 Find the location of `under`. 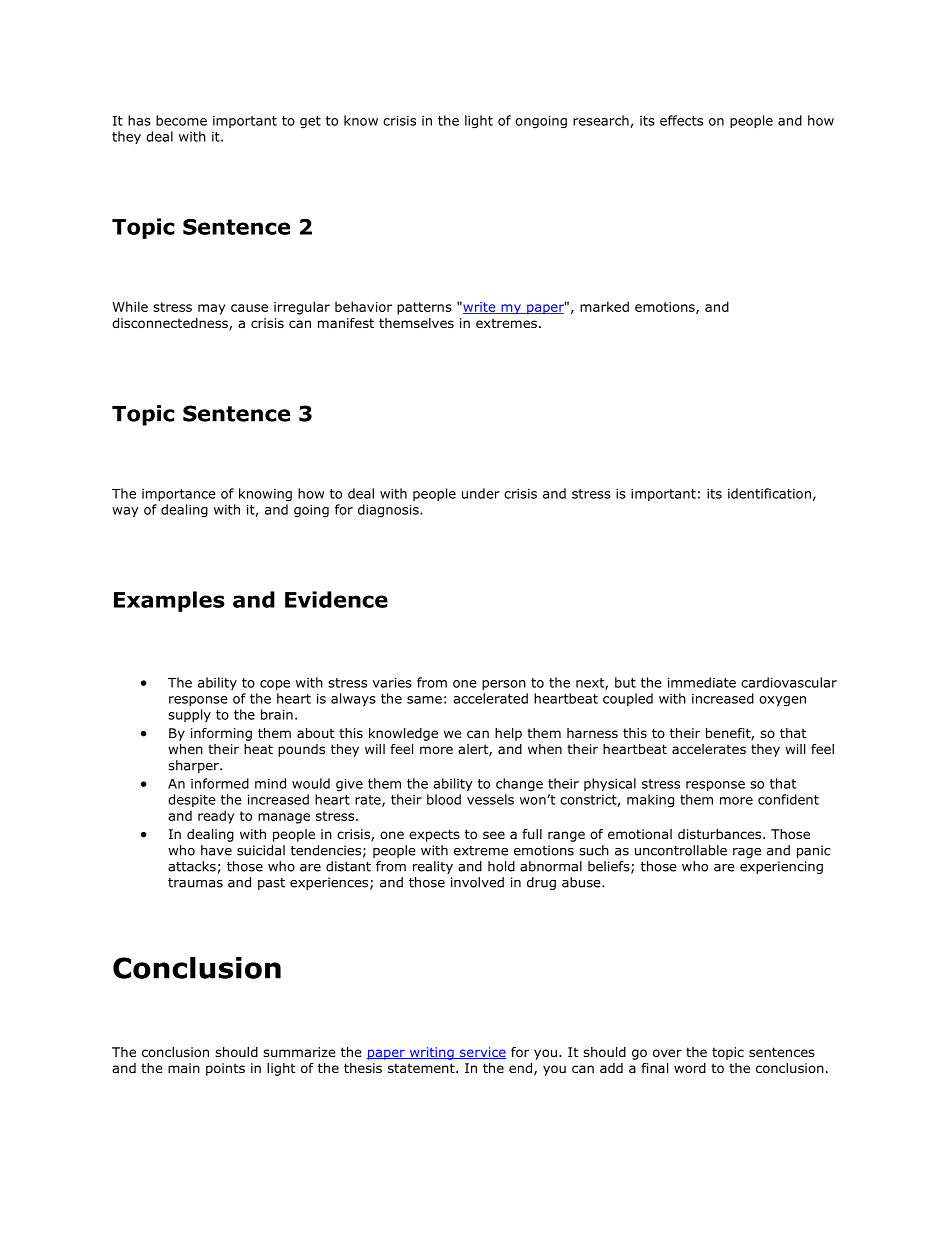

under is located at coordinates (481, 493).
